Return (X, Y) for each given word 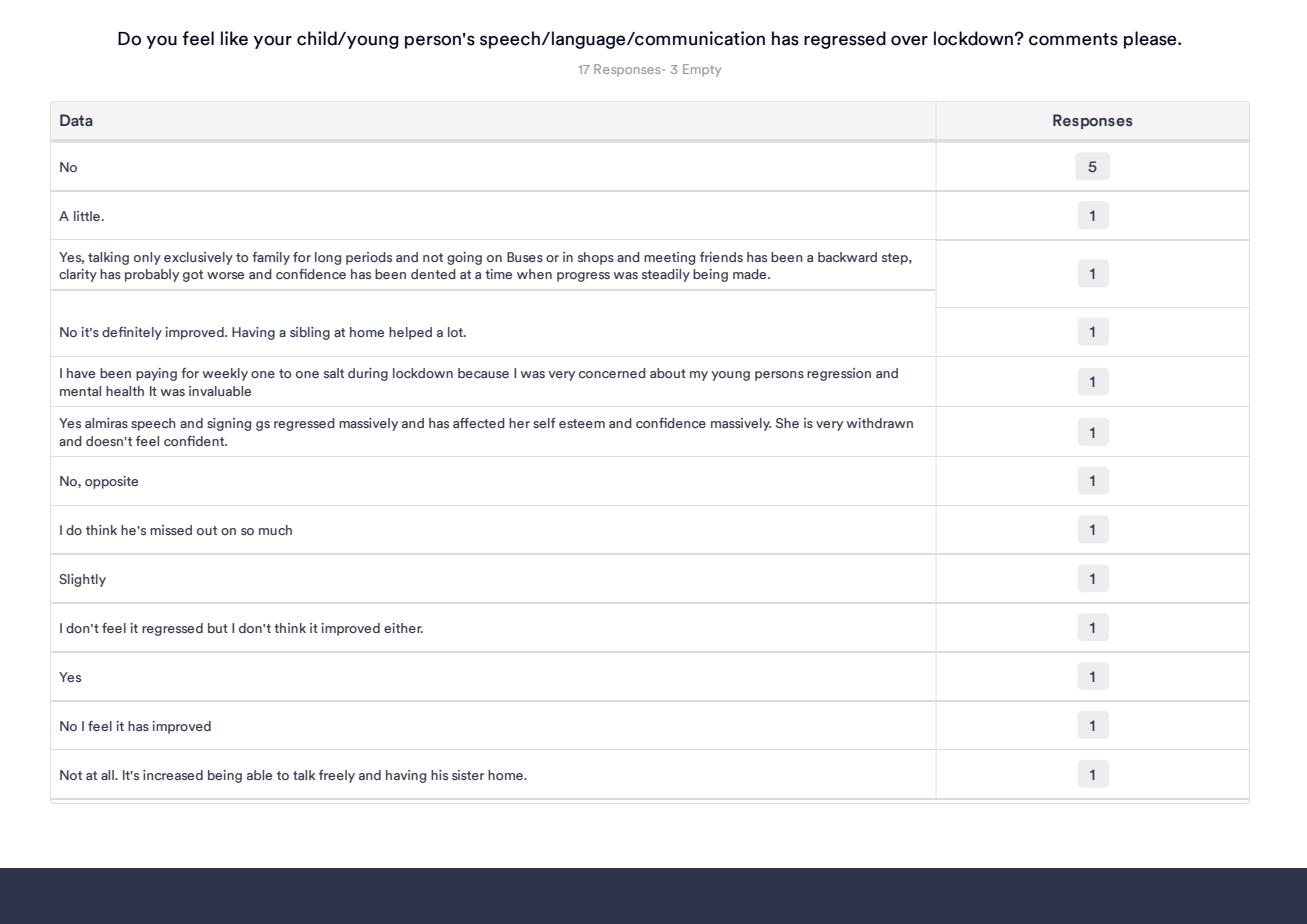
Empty (702, 70)
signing (229, 424)
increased (173, 775)
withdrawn (880, 423)
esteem (582, 423)
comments (1073, 39)
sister (468, 775)
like (234, 38)
